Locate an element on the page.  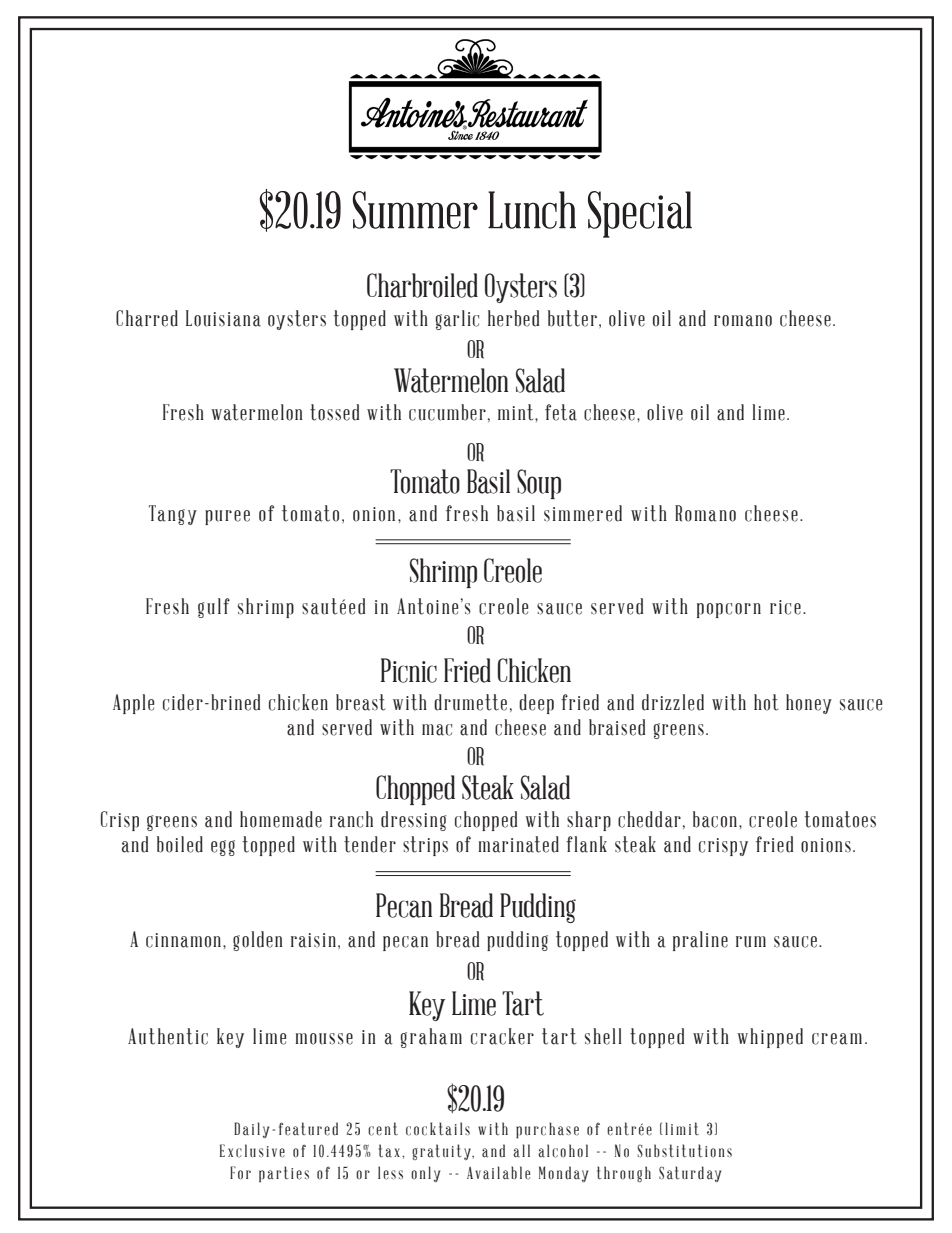
Special is located at coordinates (640, 214).
